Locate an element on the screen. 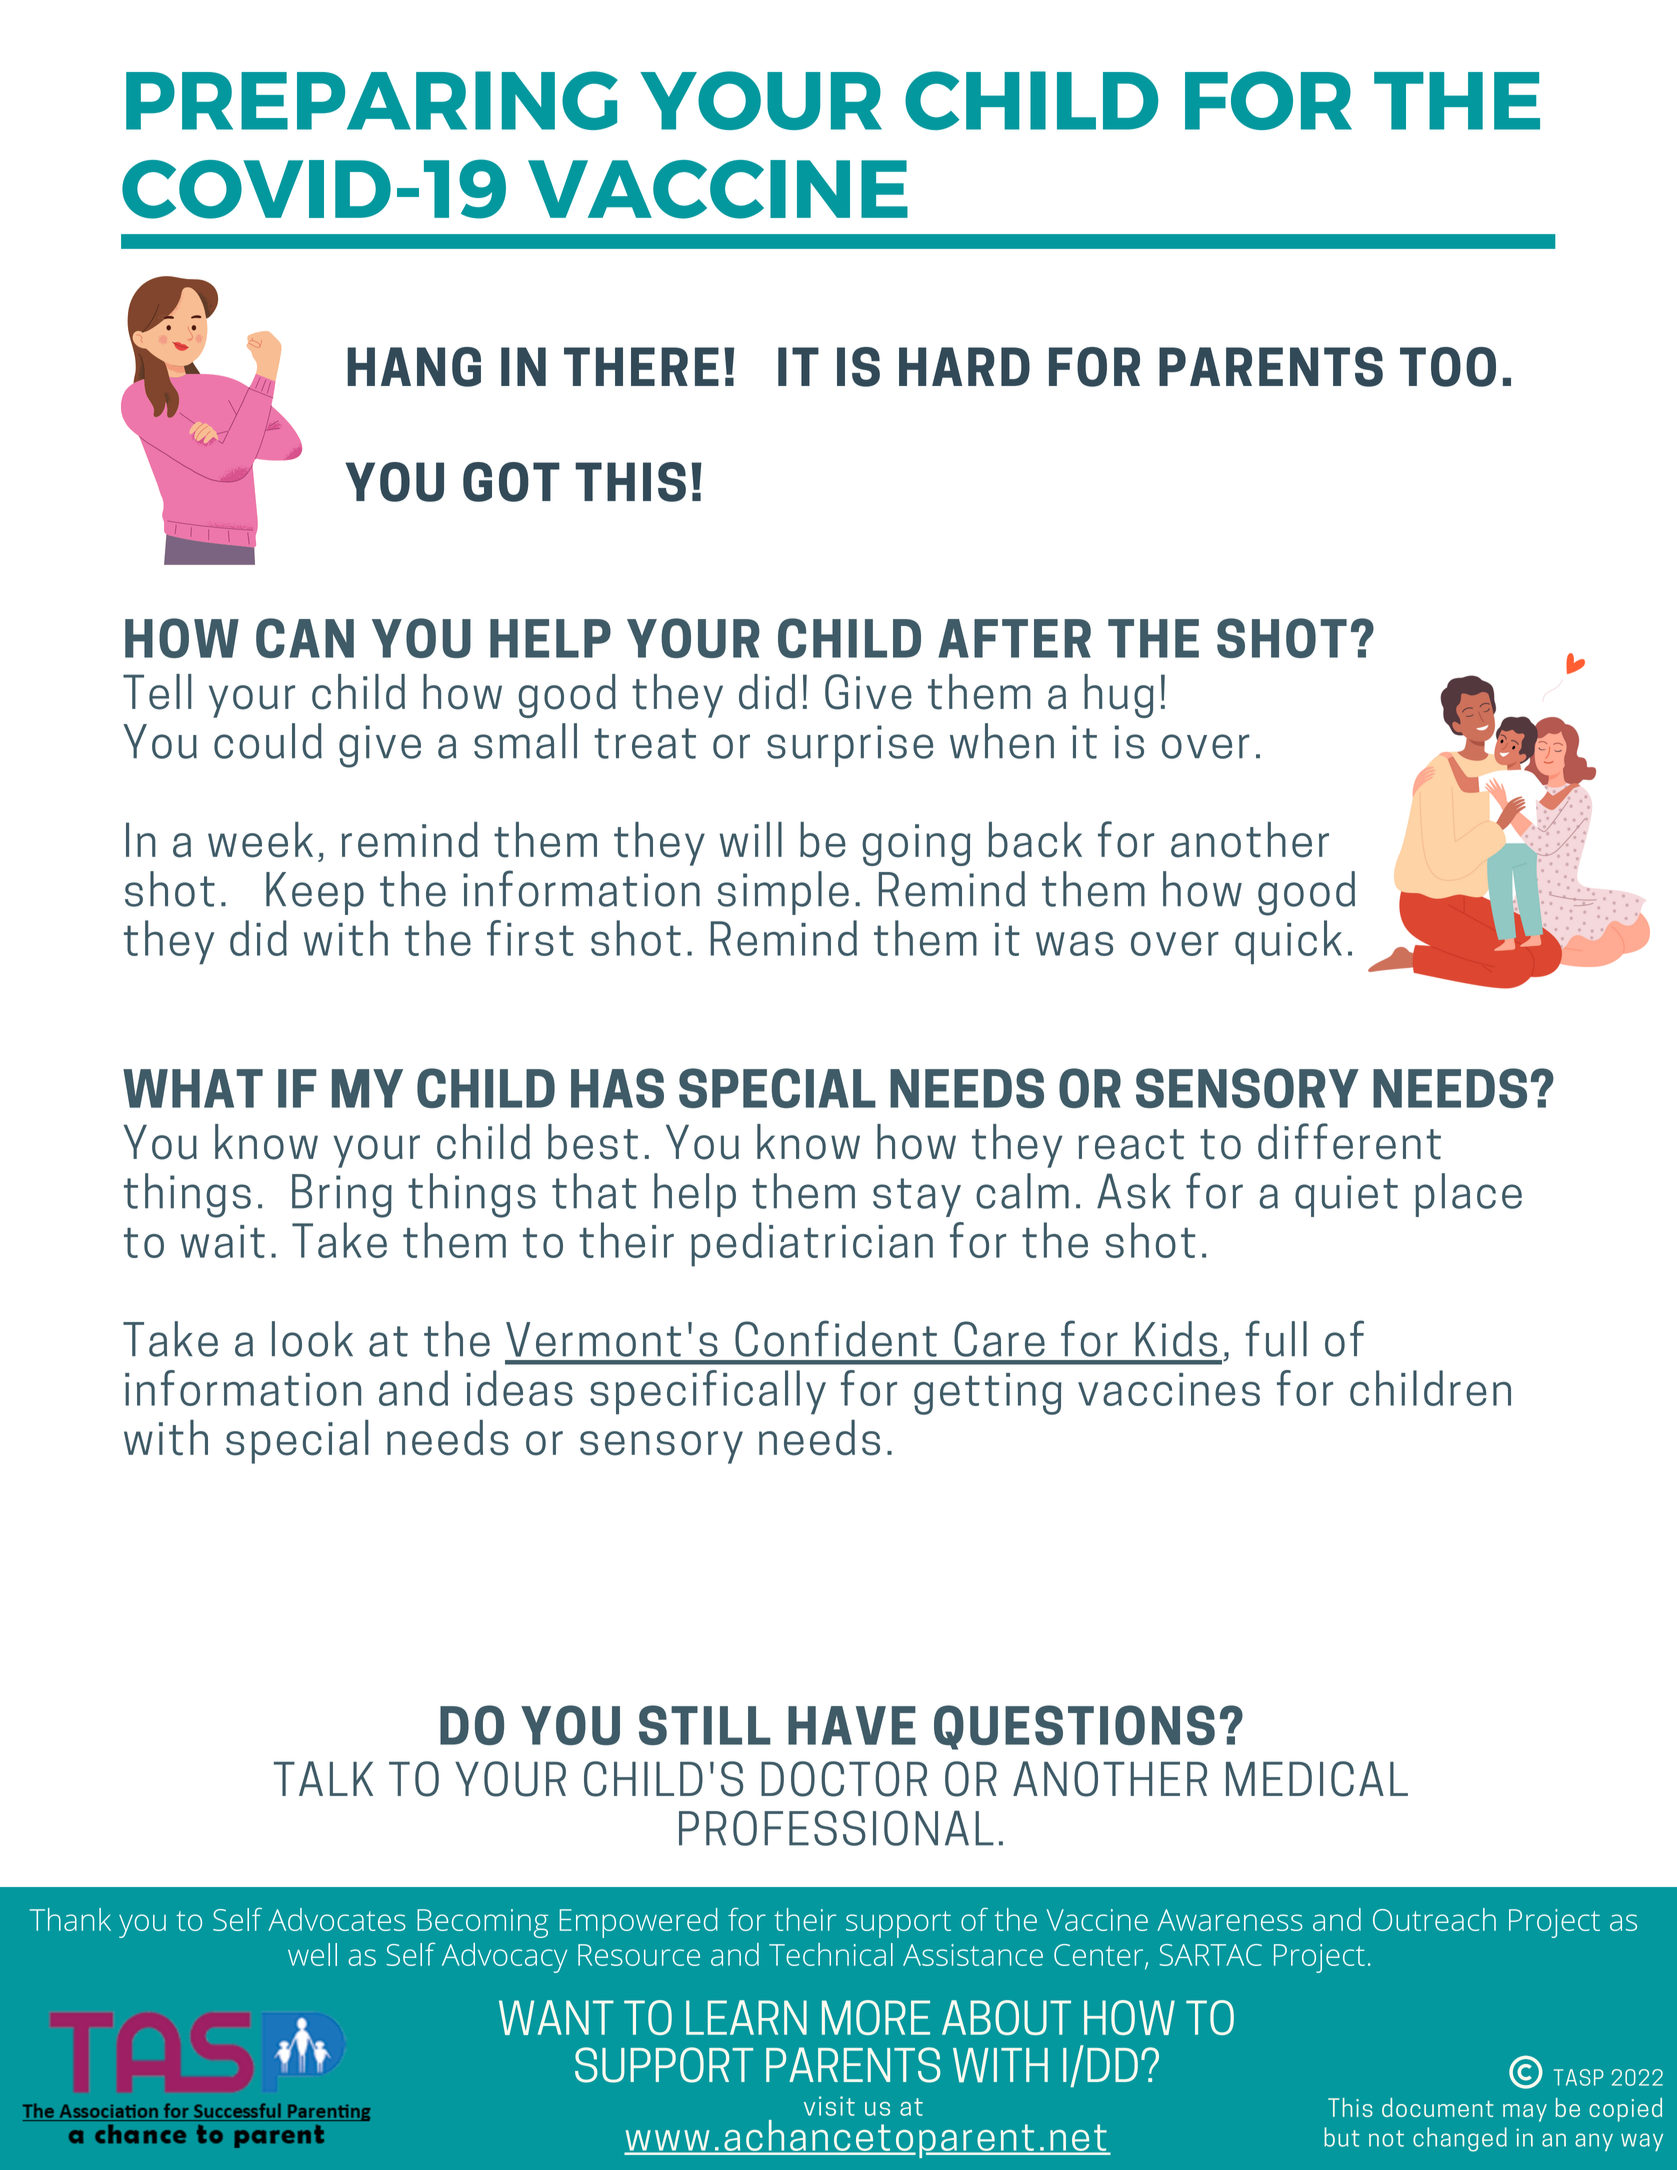 This screenshot has height=2170, width=1677. visit is located at coordinates (829, 2106).
